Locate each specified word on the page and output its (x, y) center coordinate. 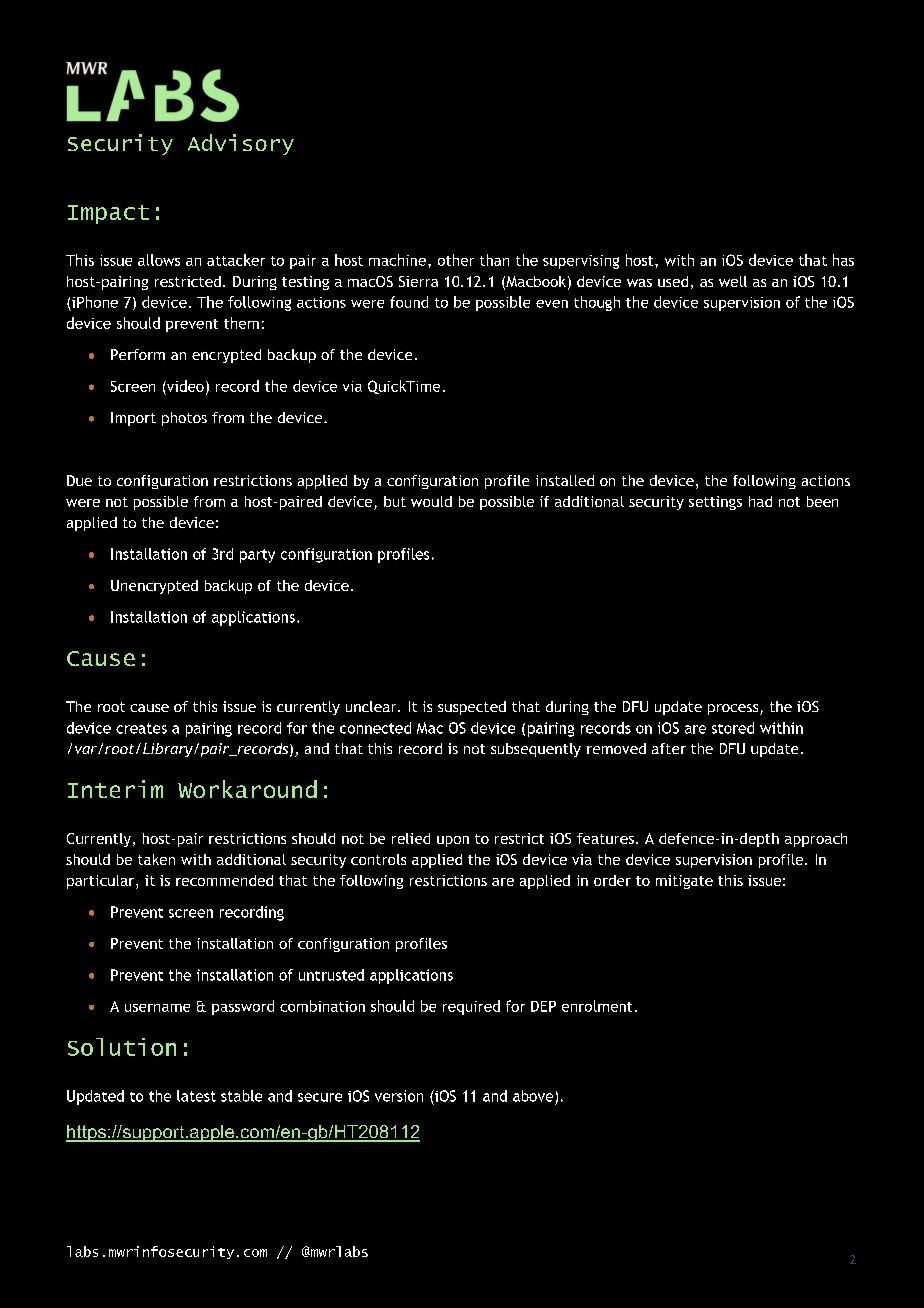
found (409, 302)
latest (196, 1096)
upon (453, 841)
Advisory (241, 144)
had (760, 501)
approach (816, 840)
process (734, 709)
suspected (472, 708)
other (456, 260)
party (257, 556)
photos (184, 419)
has (843, 260)
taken (156, 859)
